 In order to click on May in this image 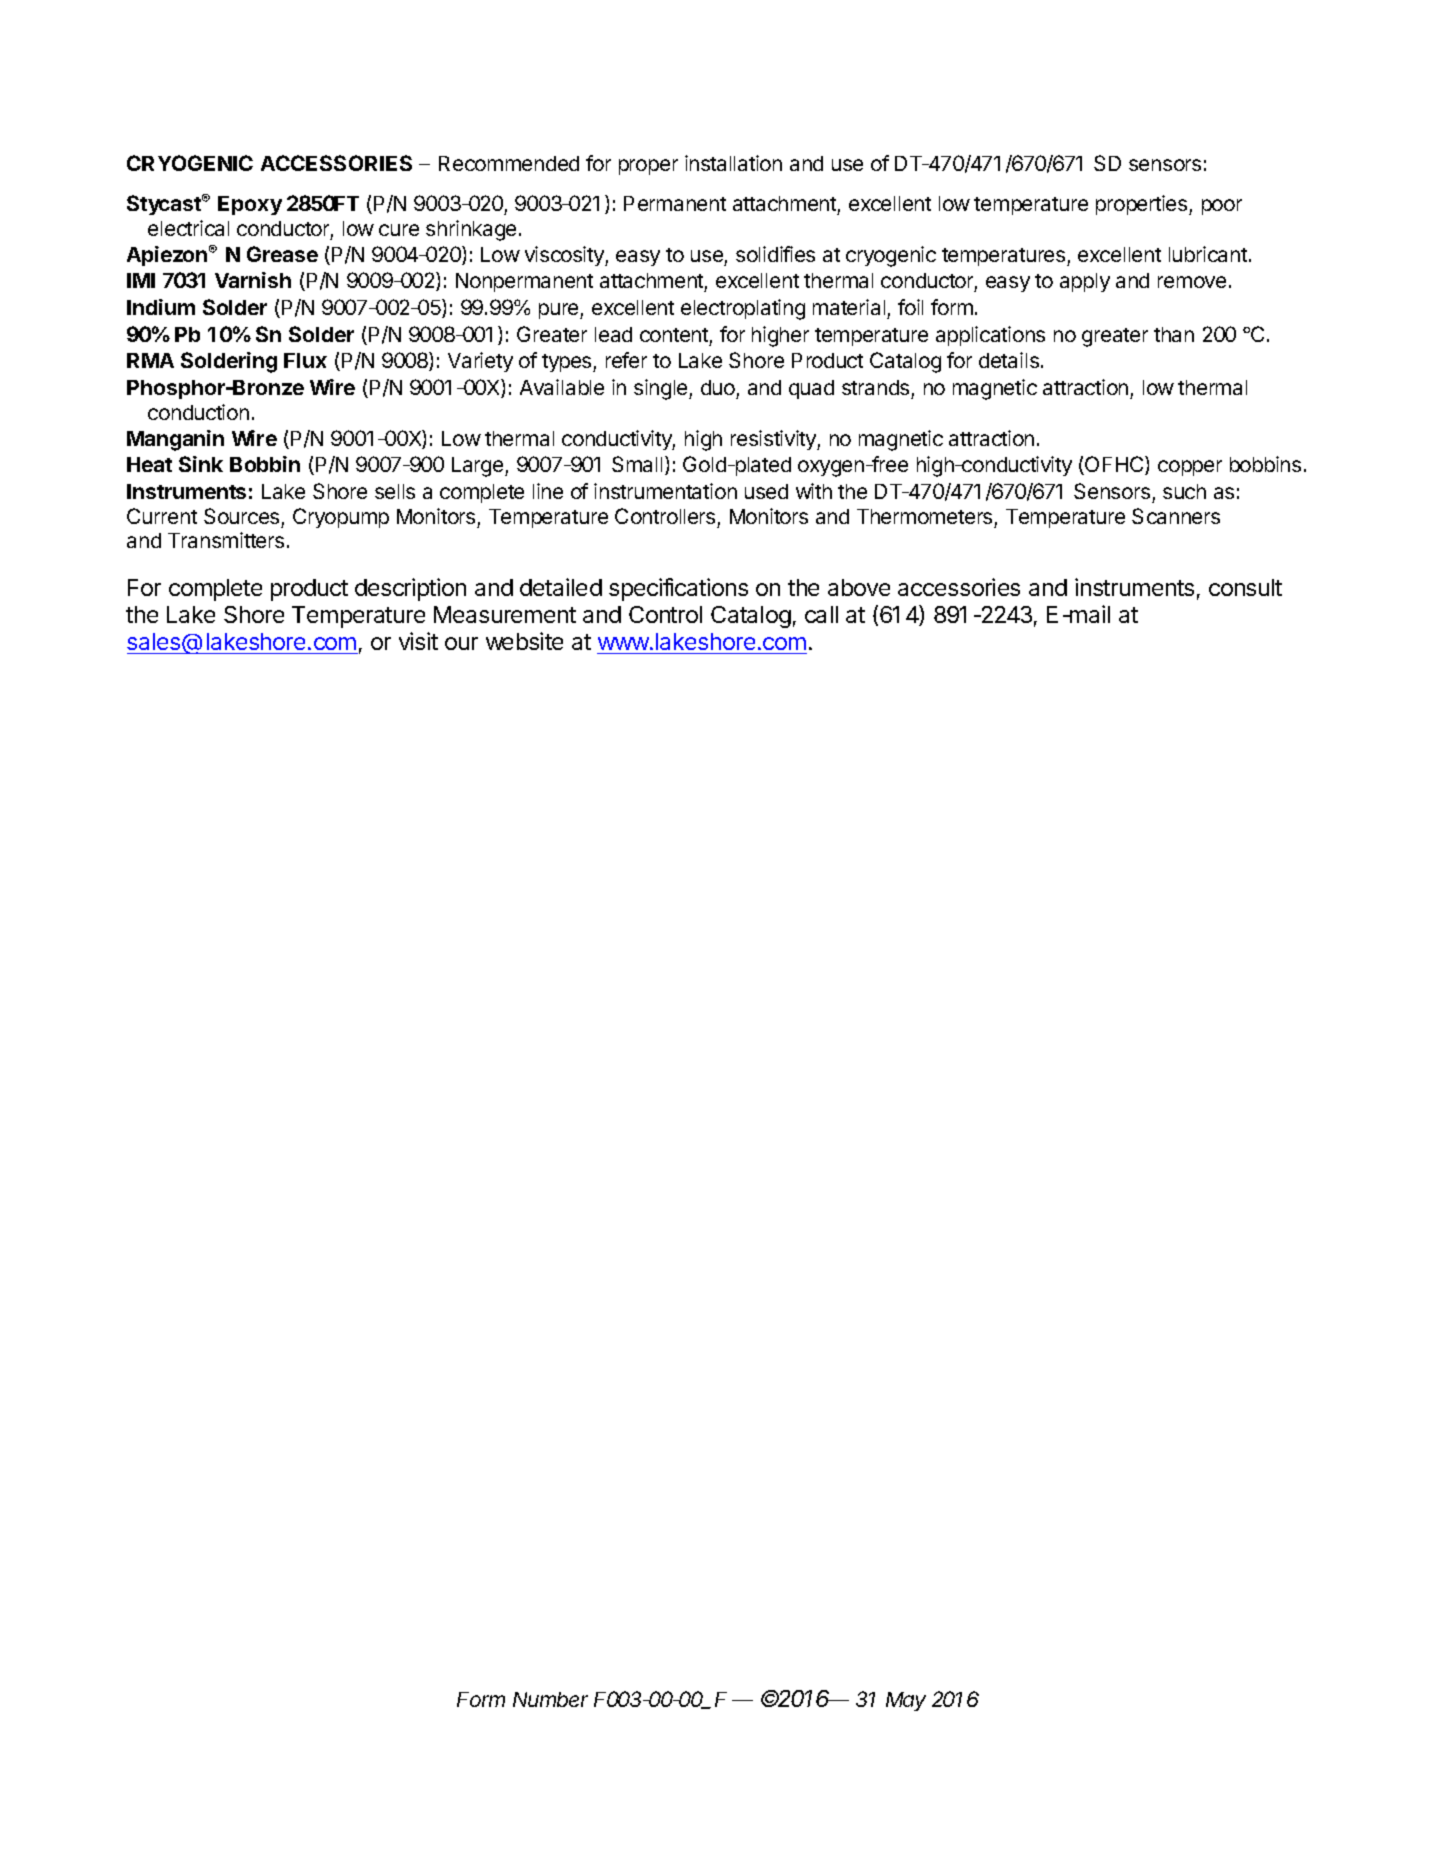, I will do `click(906, 1701)`.
